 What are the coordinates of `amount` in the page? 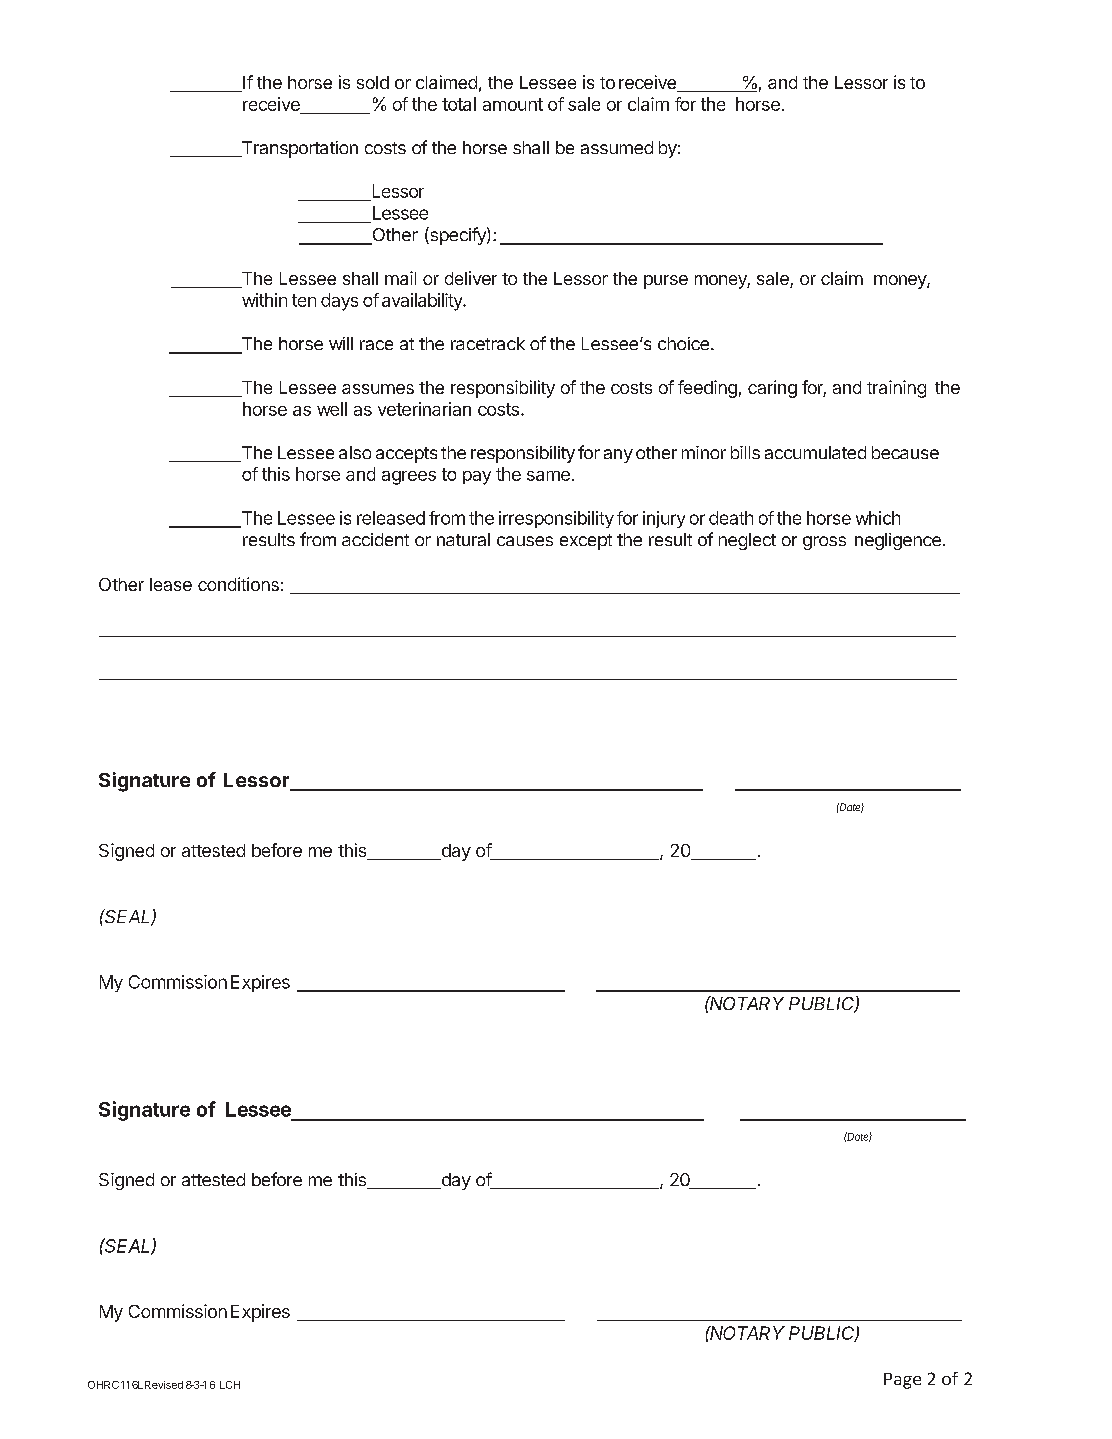 It's located at (513, 104).
